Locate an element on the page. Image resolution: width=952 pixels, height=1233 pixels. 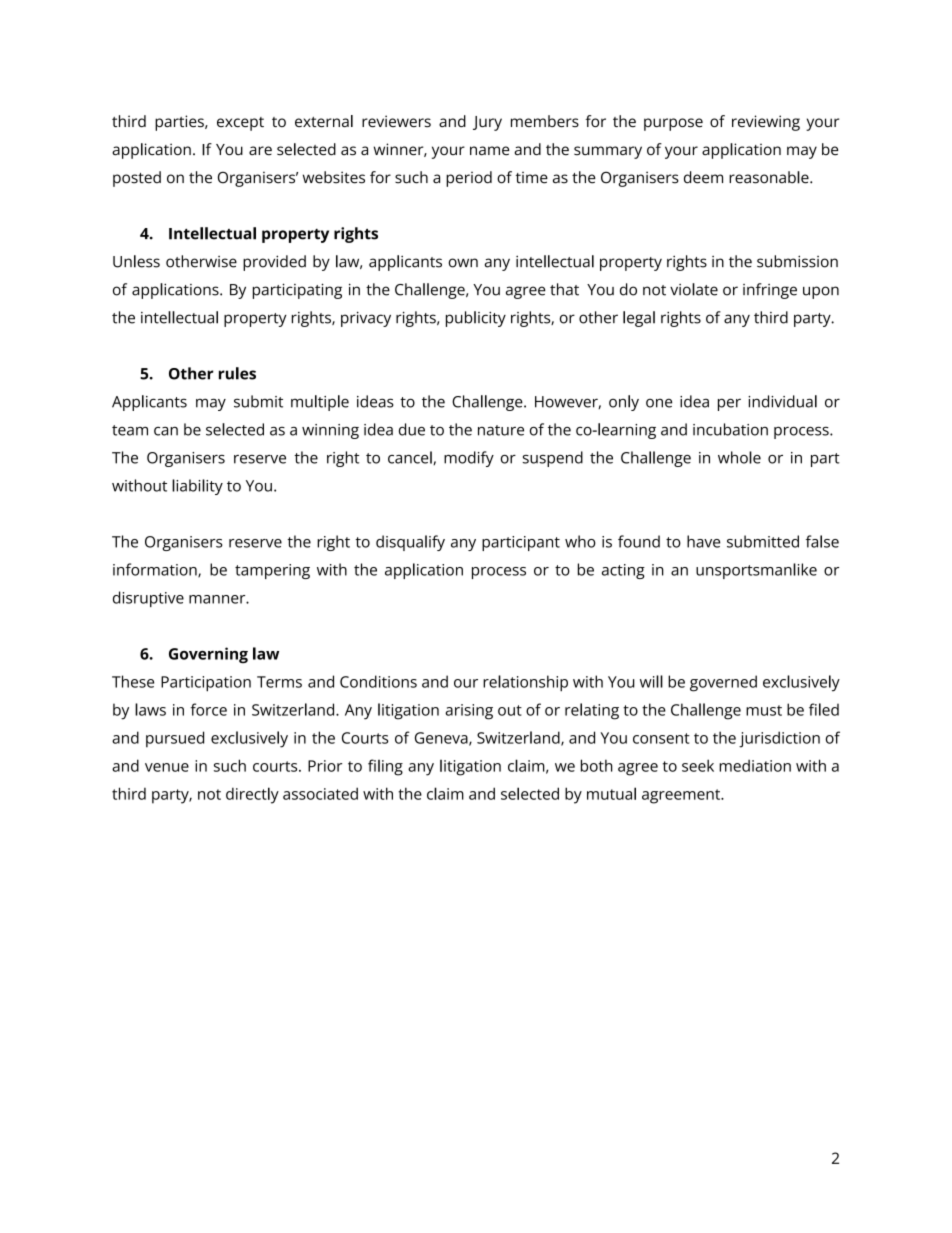
publicity is located at coordinates (476, 319).
